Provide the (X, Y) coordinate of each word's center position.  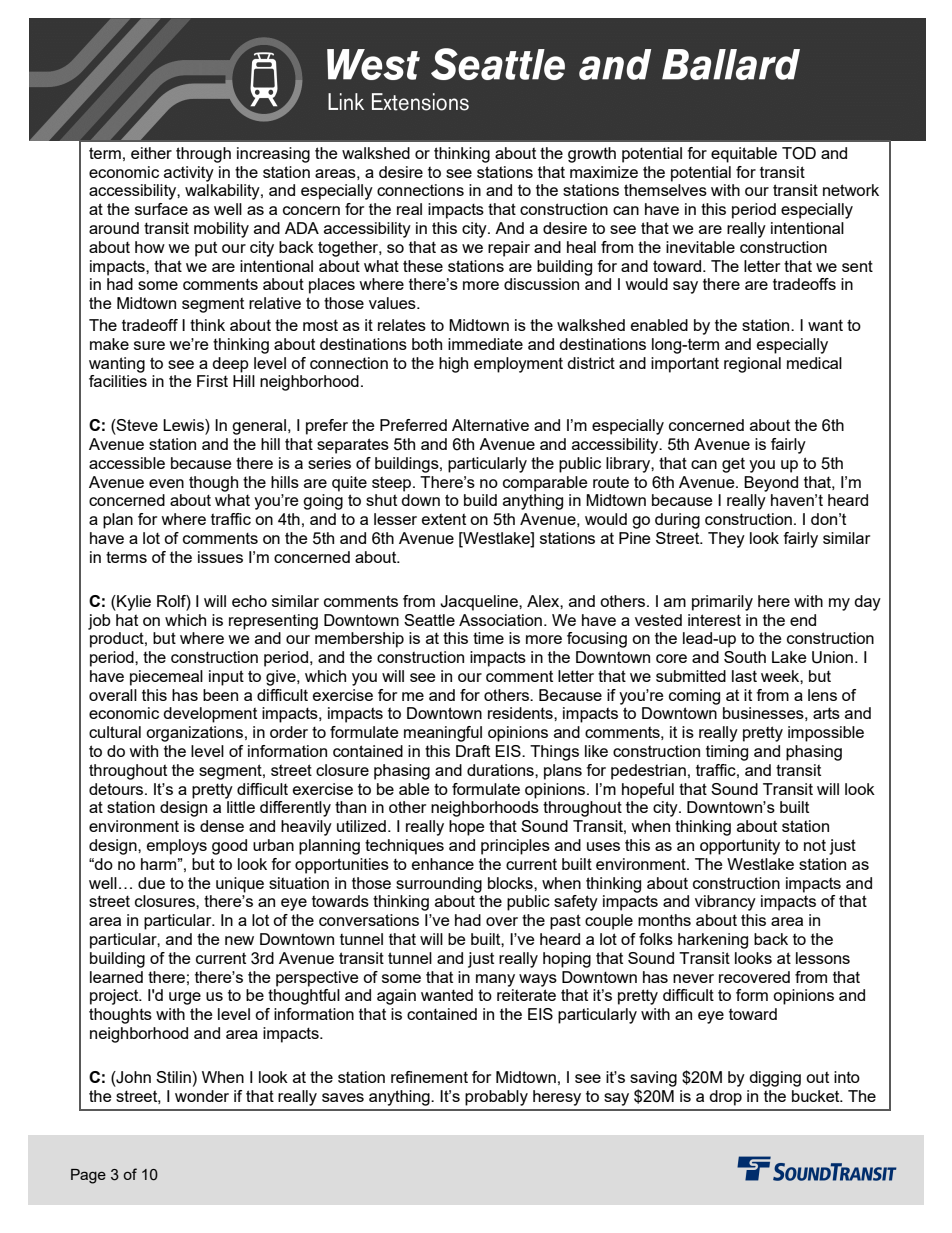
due (151, 883)
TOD (799, 153)
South (745, 657)
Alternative (490, 425)
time (488, 638)
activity (189, 174)
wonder (202, 1096)
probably (496, 1098)
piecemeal (166, 678)
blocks (511, 883)
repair (509, 249)
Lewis (184, 426)
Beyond (771, 484)
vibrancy (725, 903)
